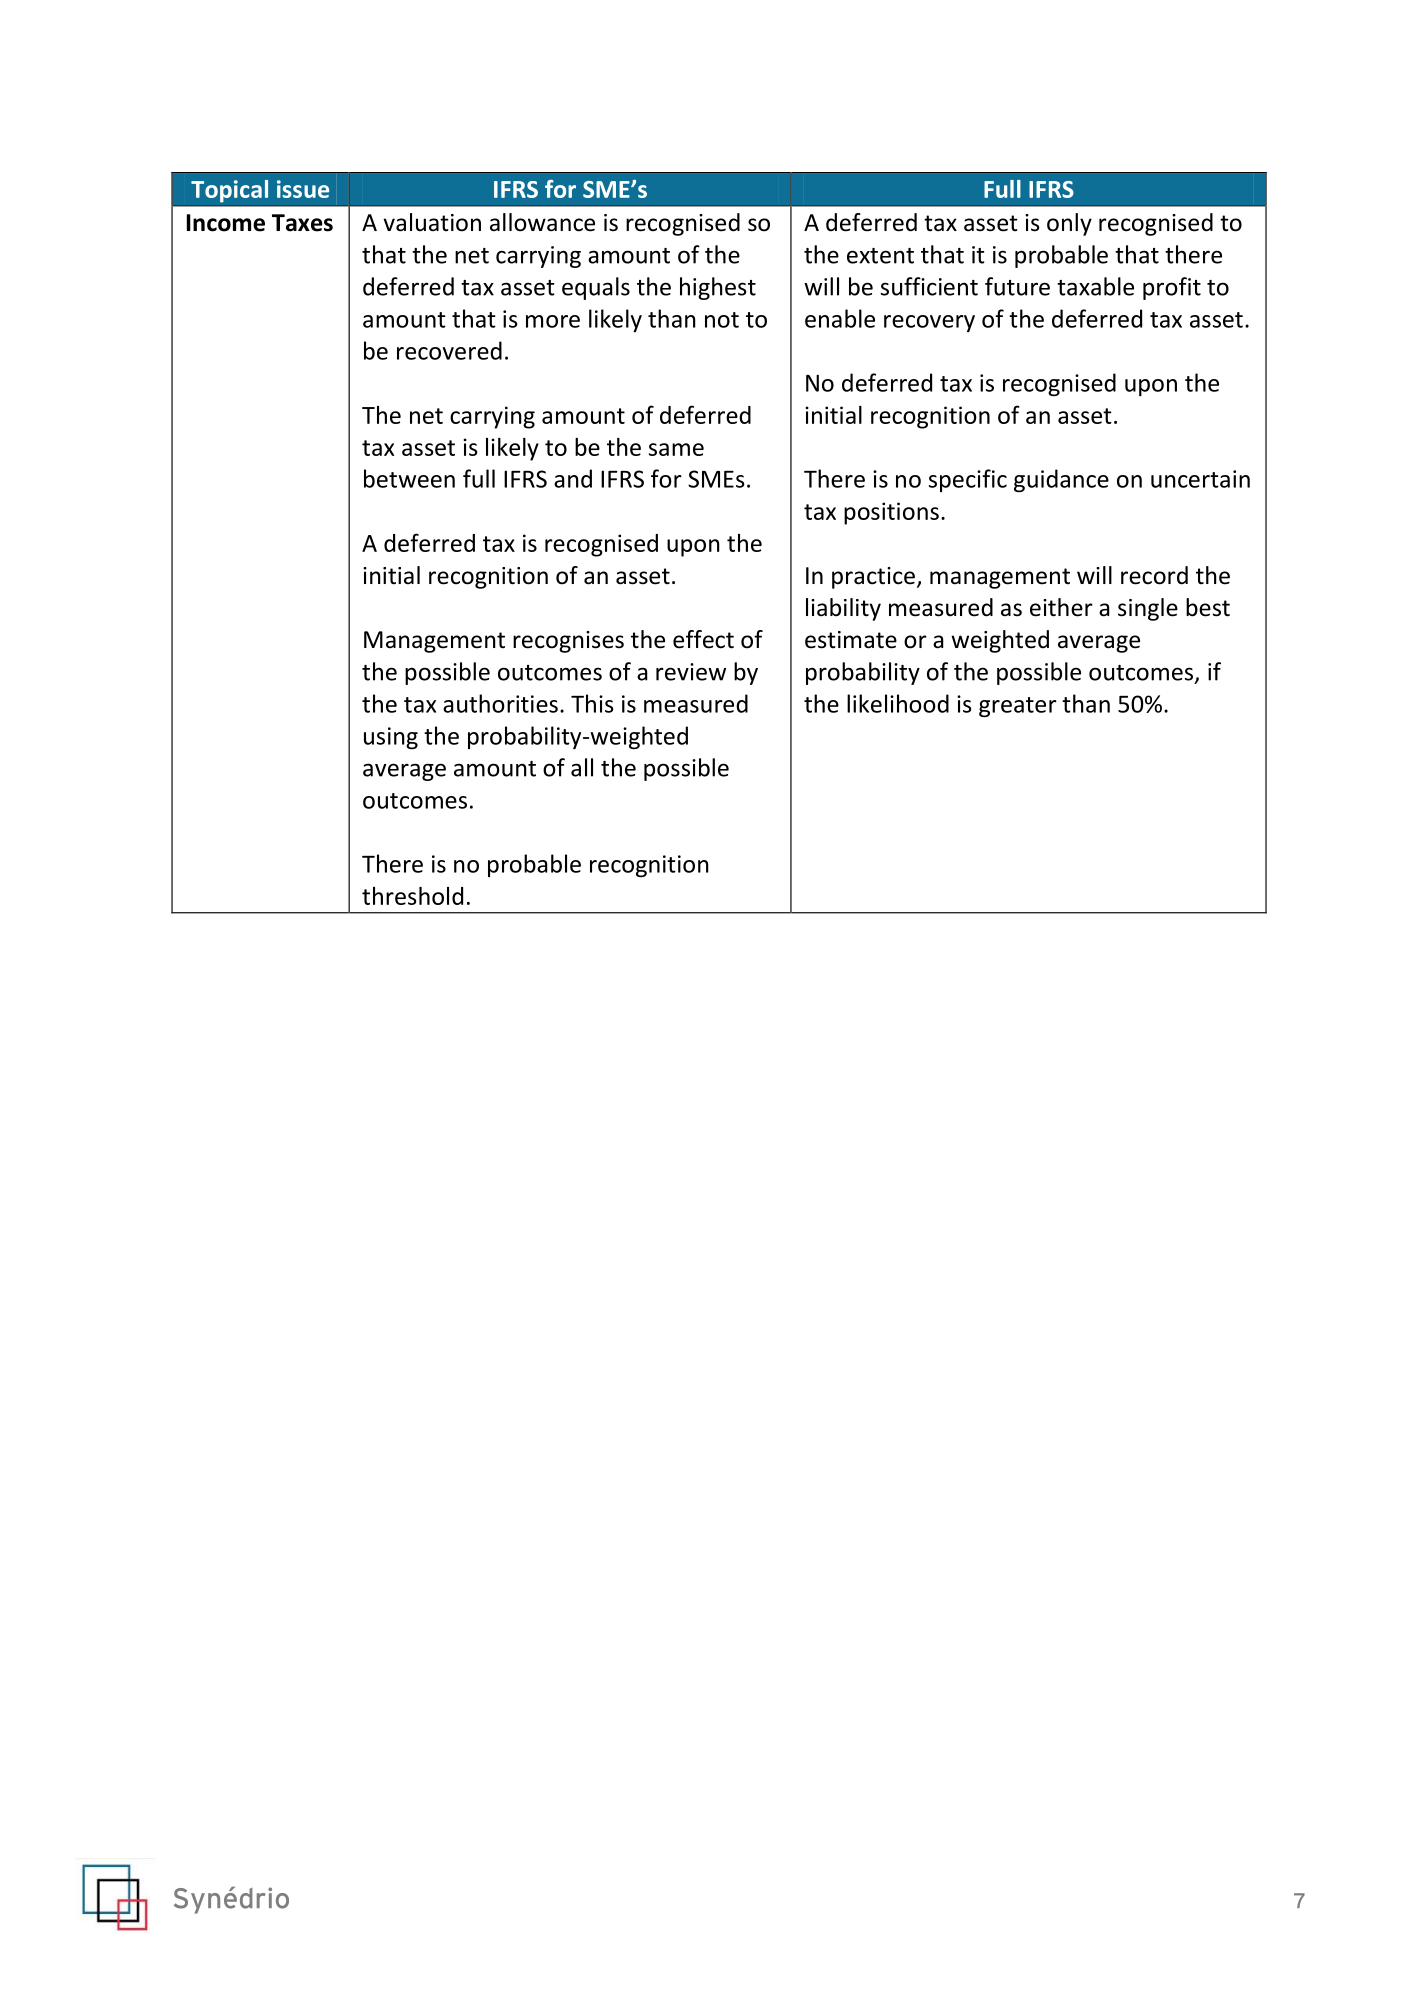  What do you see at coordinates (409, 478) in the screenshot?
I see `between` at bounding box center [409, 478].
